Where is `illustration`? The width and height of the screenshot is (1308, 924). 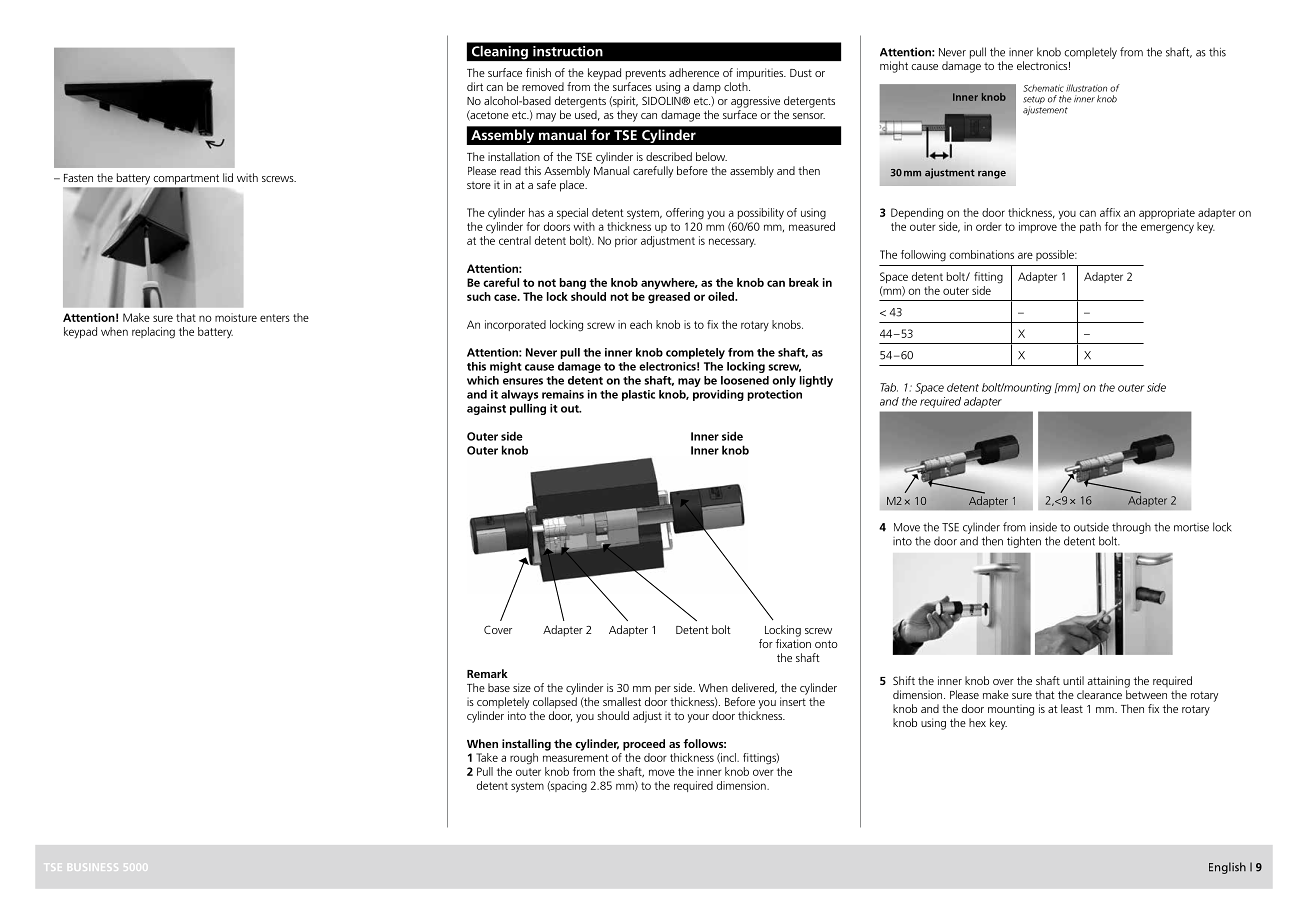
illustration is located at coordinates (1086, 88).
